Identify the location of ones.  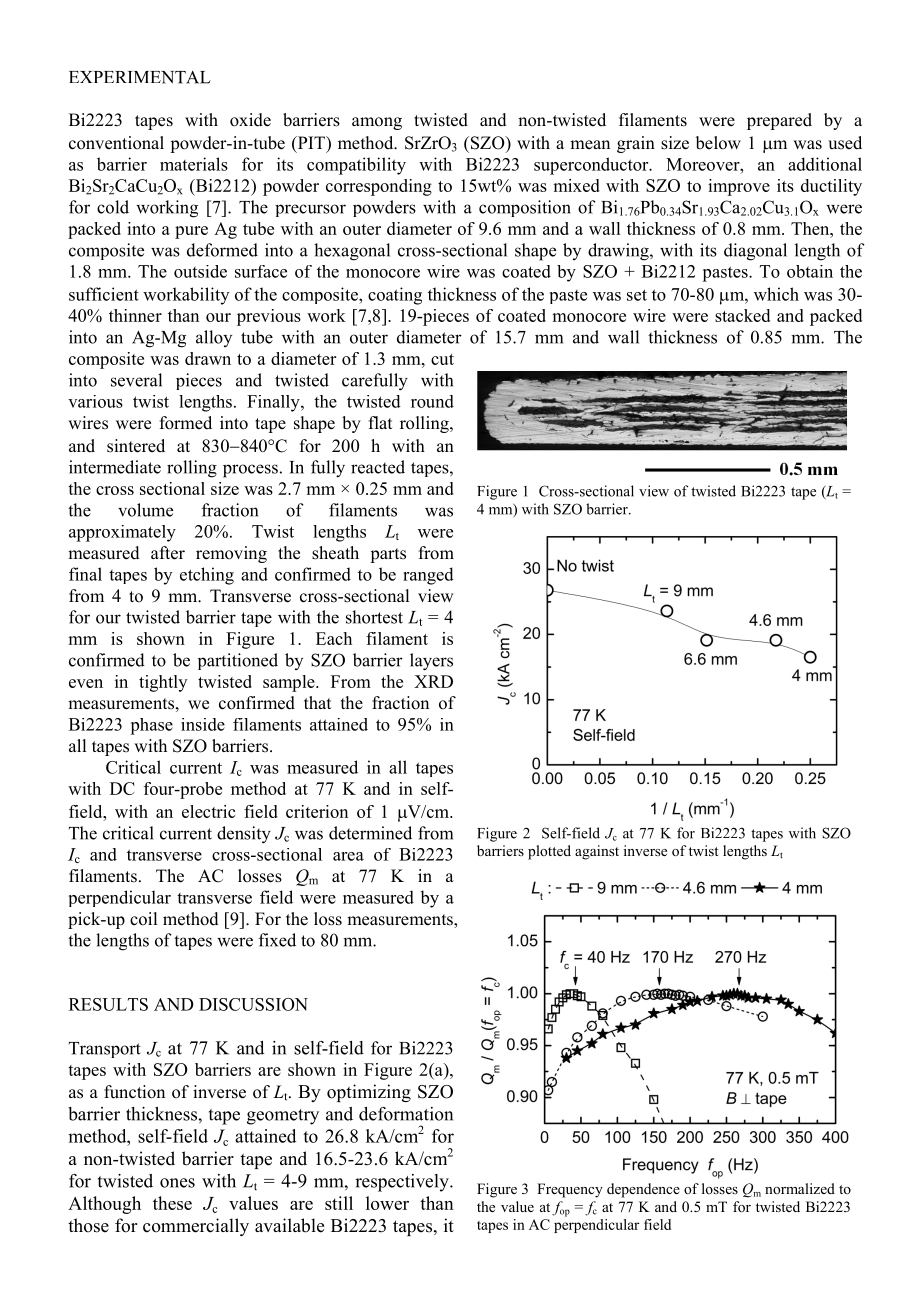
(177, 1183).
